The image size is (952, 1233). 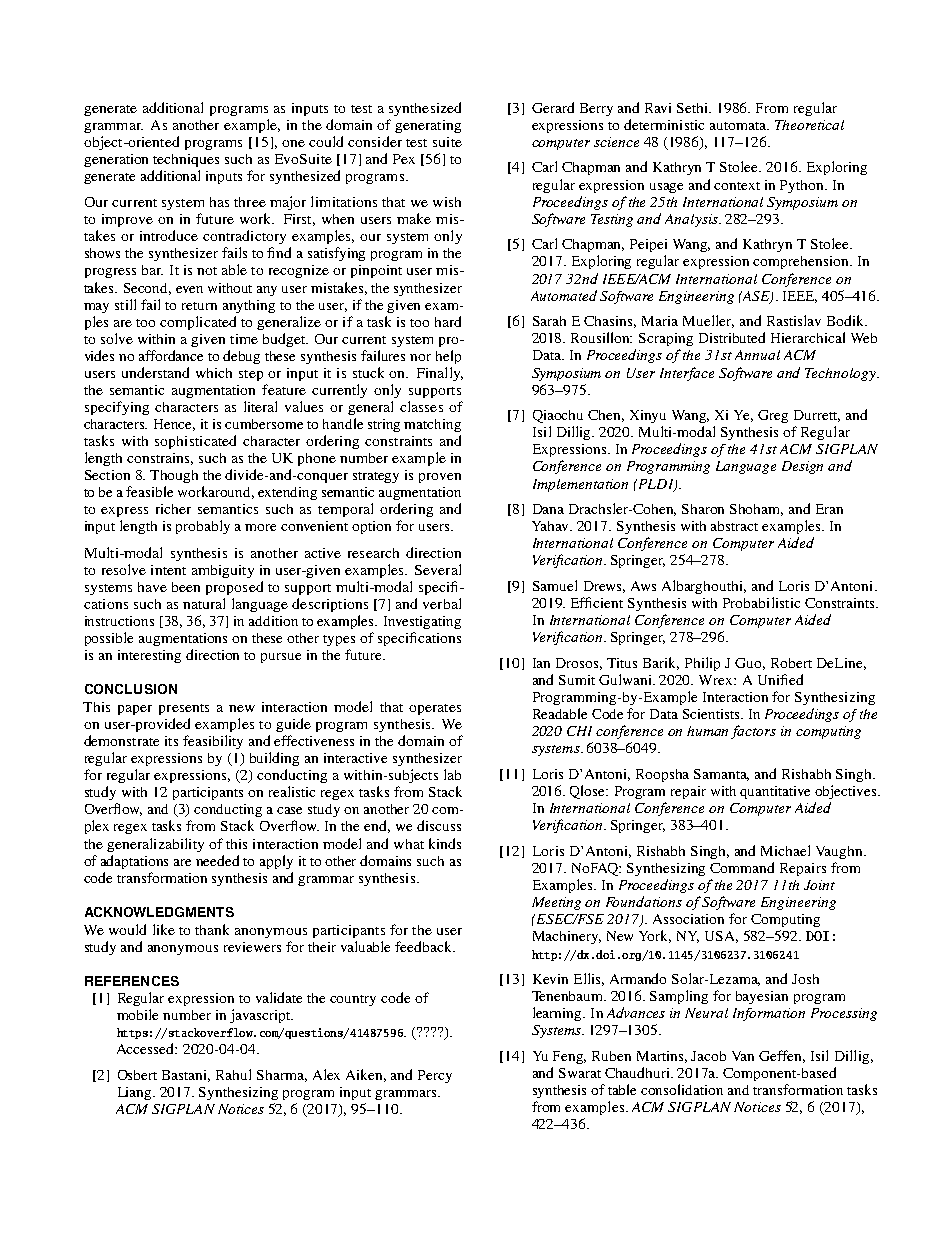 I want to click on natural, so click(x=204, y=603).
